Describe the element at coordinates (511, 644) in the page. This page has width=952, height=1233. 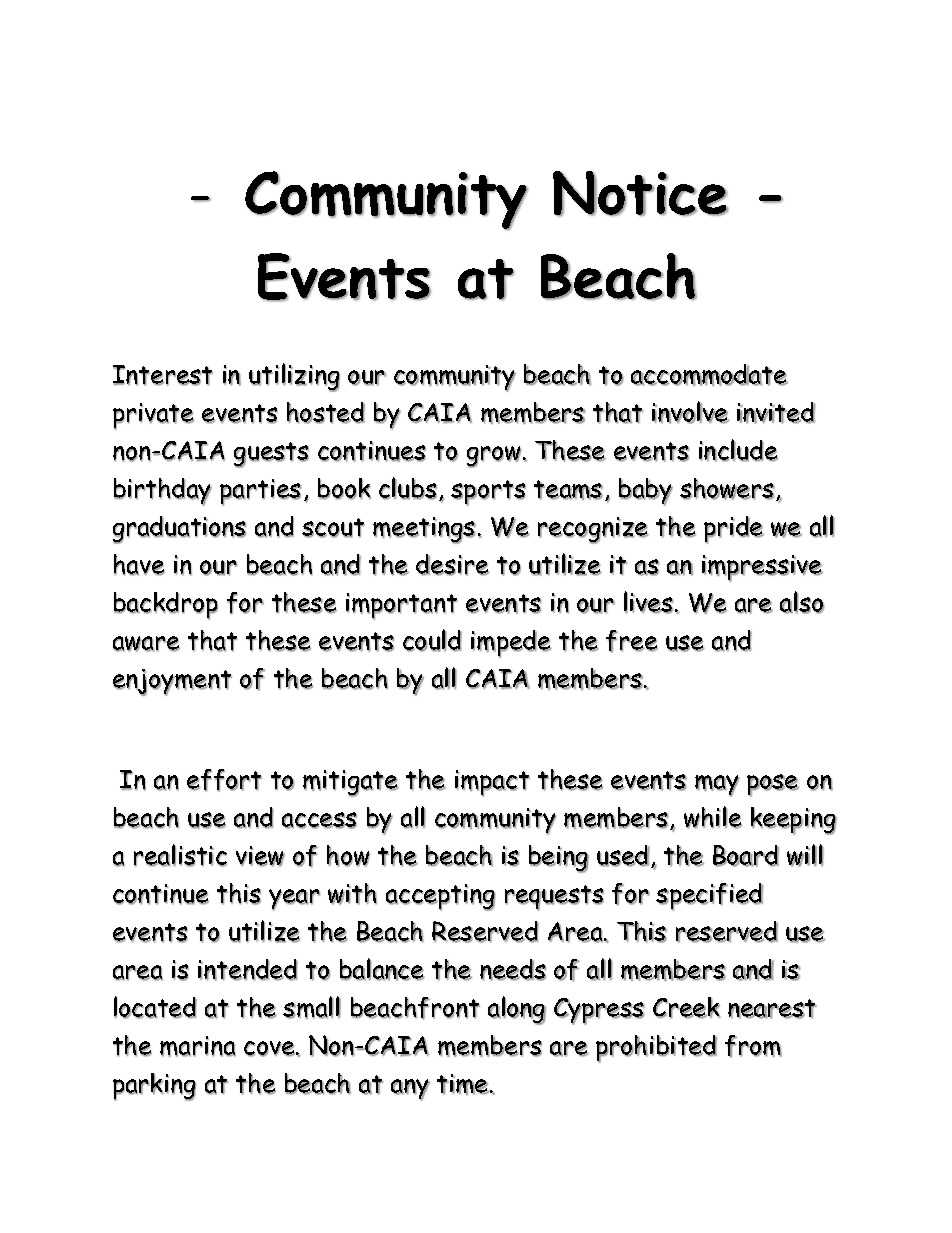
I see `impede` at that location.
